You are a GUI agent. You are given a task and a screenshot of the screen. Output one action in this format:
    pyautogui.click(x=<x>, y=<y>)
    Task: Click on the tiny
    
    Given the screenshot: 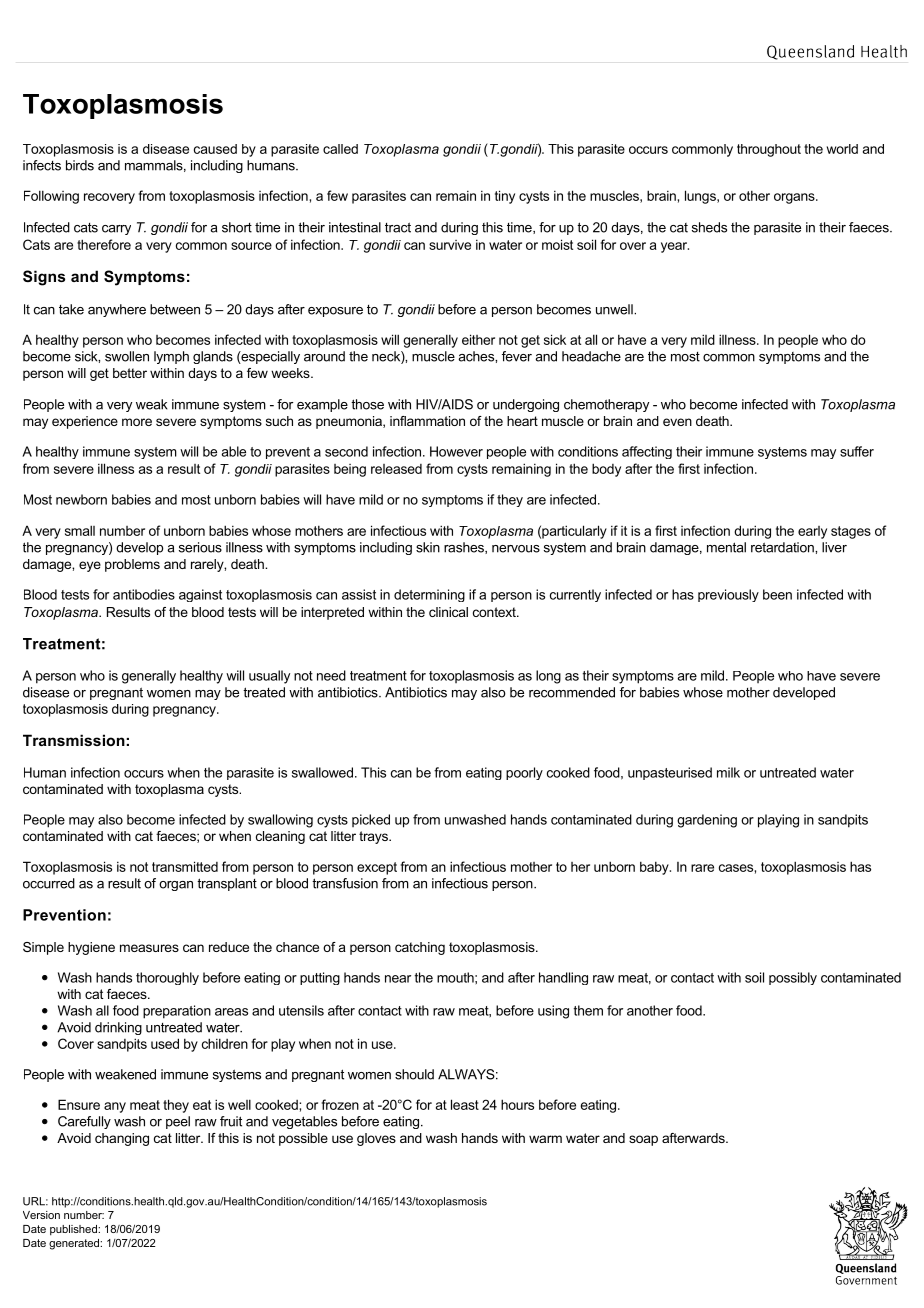 What is the action you would take?
    pyautogui.click(x=505, y=197)
